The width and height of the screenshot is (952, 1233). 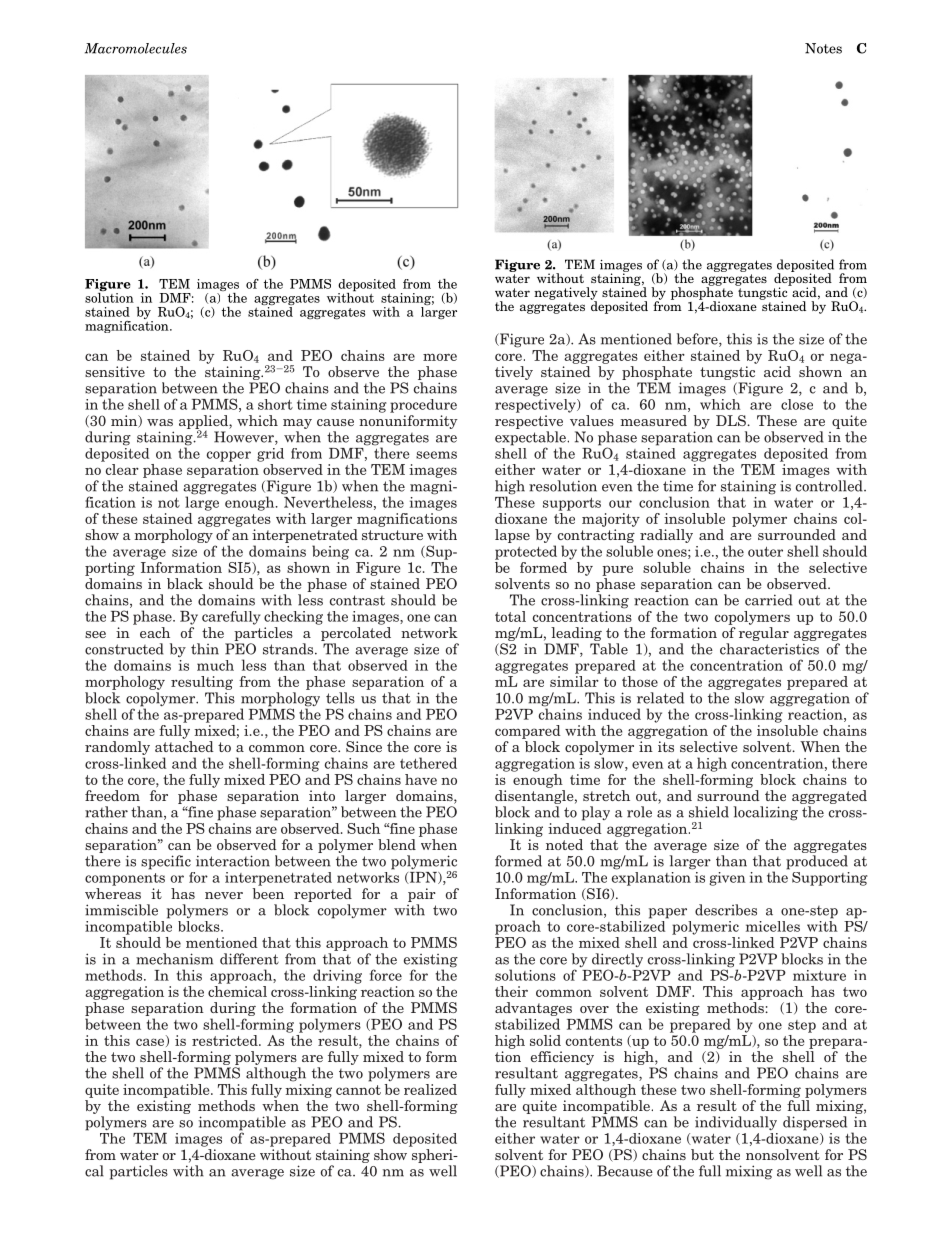 I want to click on Notes, so click(x=823, y=48).
